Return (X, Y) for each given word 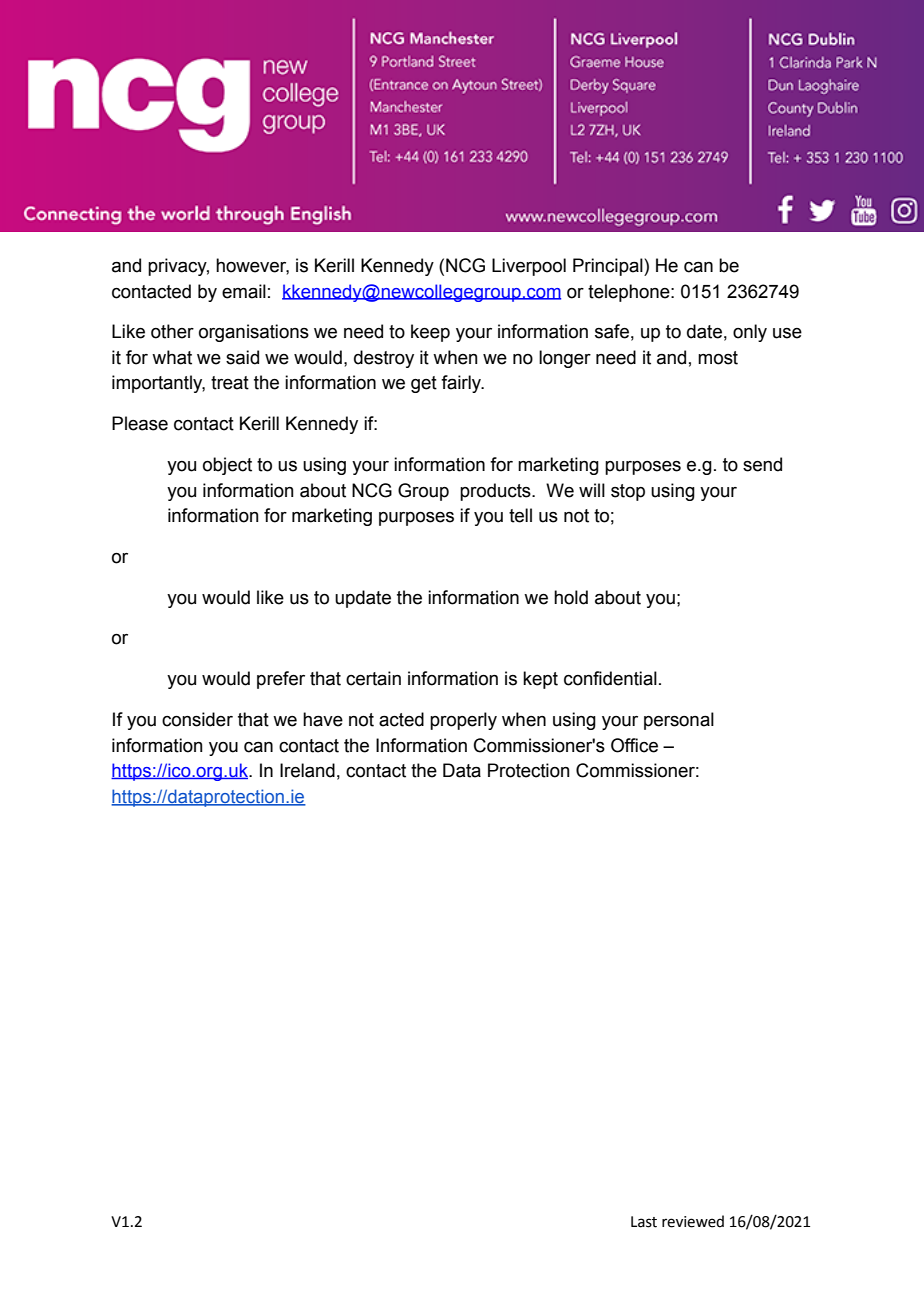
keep (430, 333)
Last (644, 1222)
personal (679, 721)
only (750, 333)
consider (197, 719)
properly (463, 721)
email (244, 291)
